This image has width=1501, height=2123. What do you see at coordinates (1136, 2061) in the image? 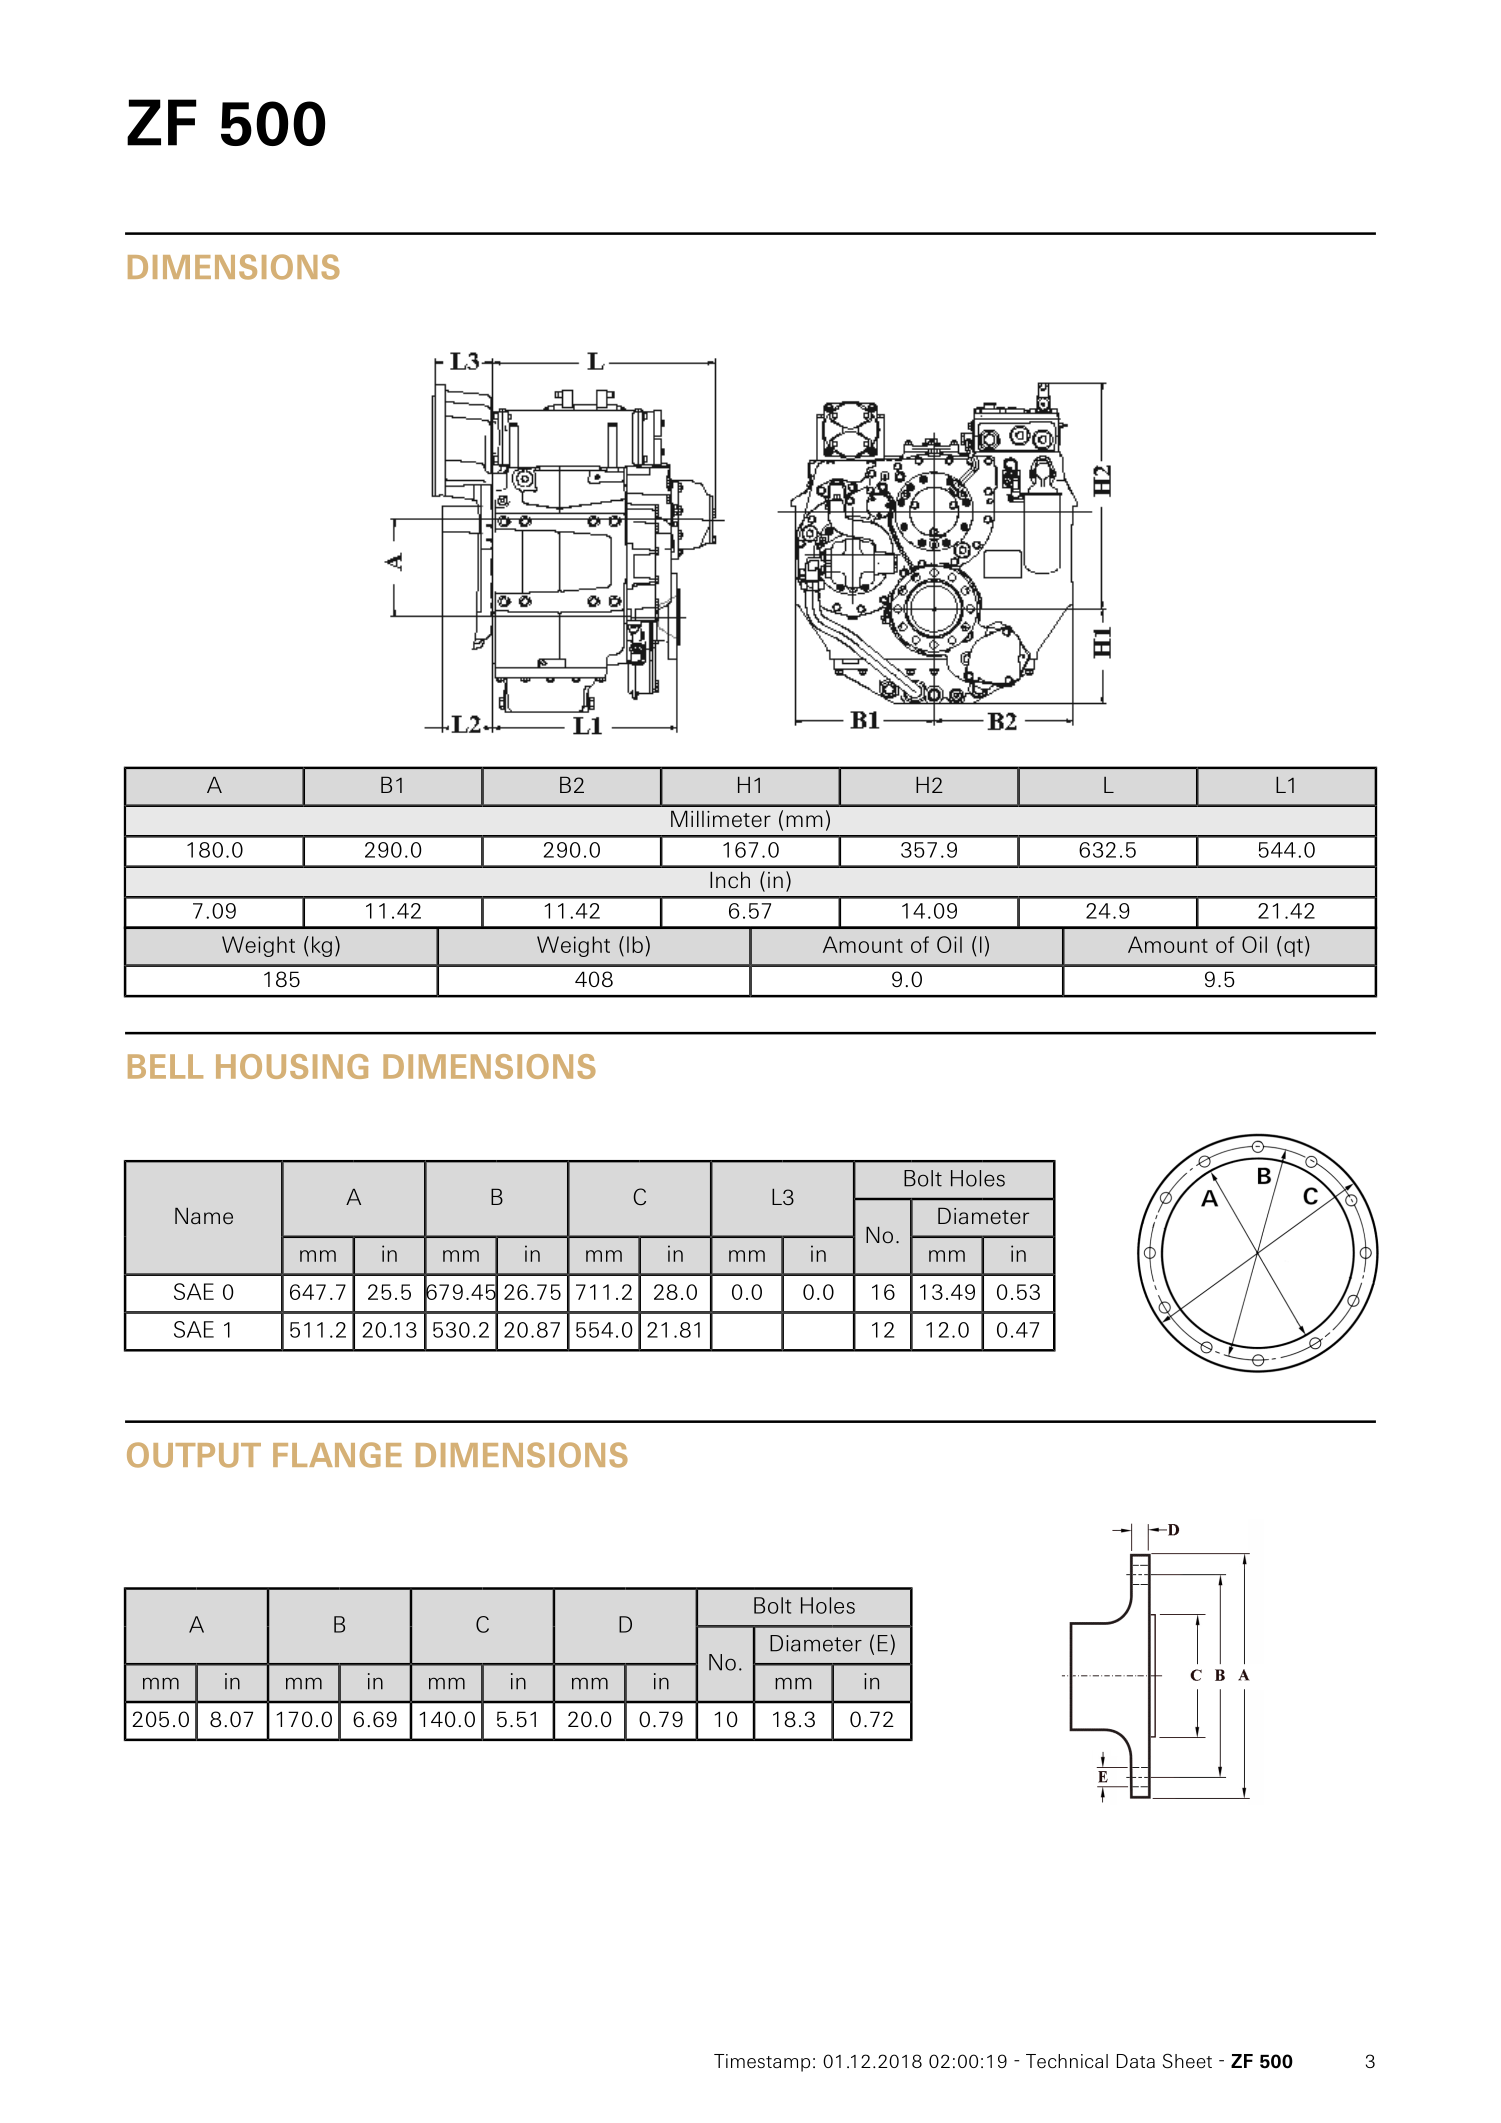
I see `Data` at bounding box center [1136, 2061].
